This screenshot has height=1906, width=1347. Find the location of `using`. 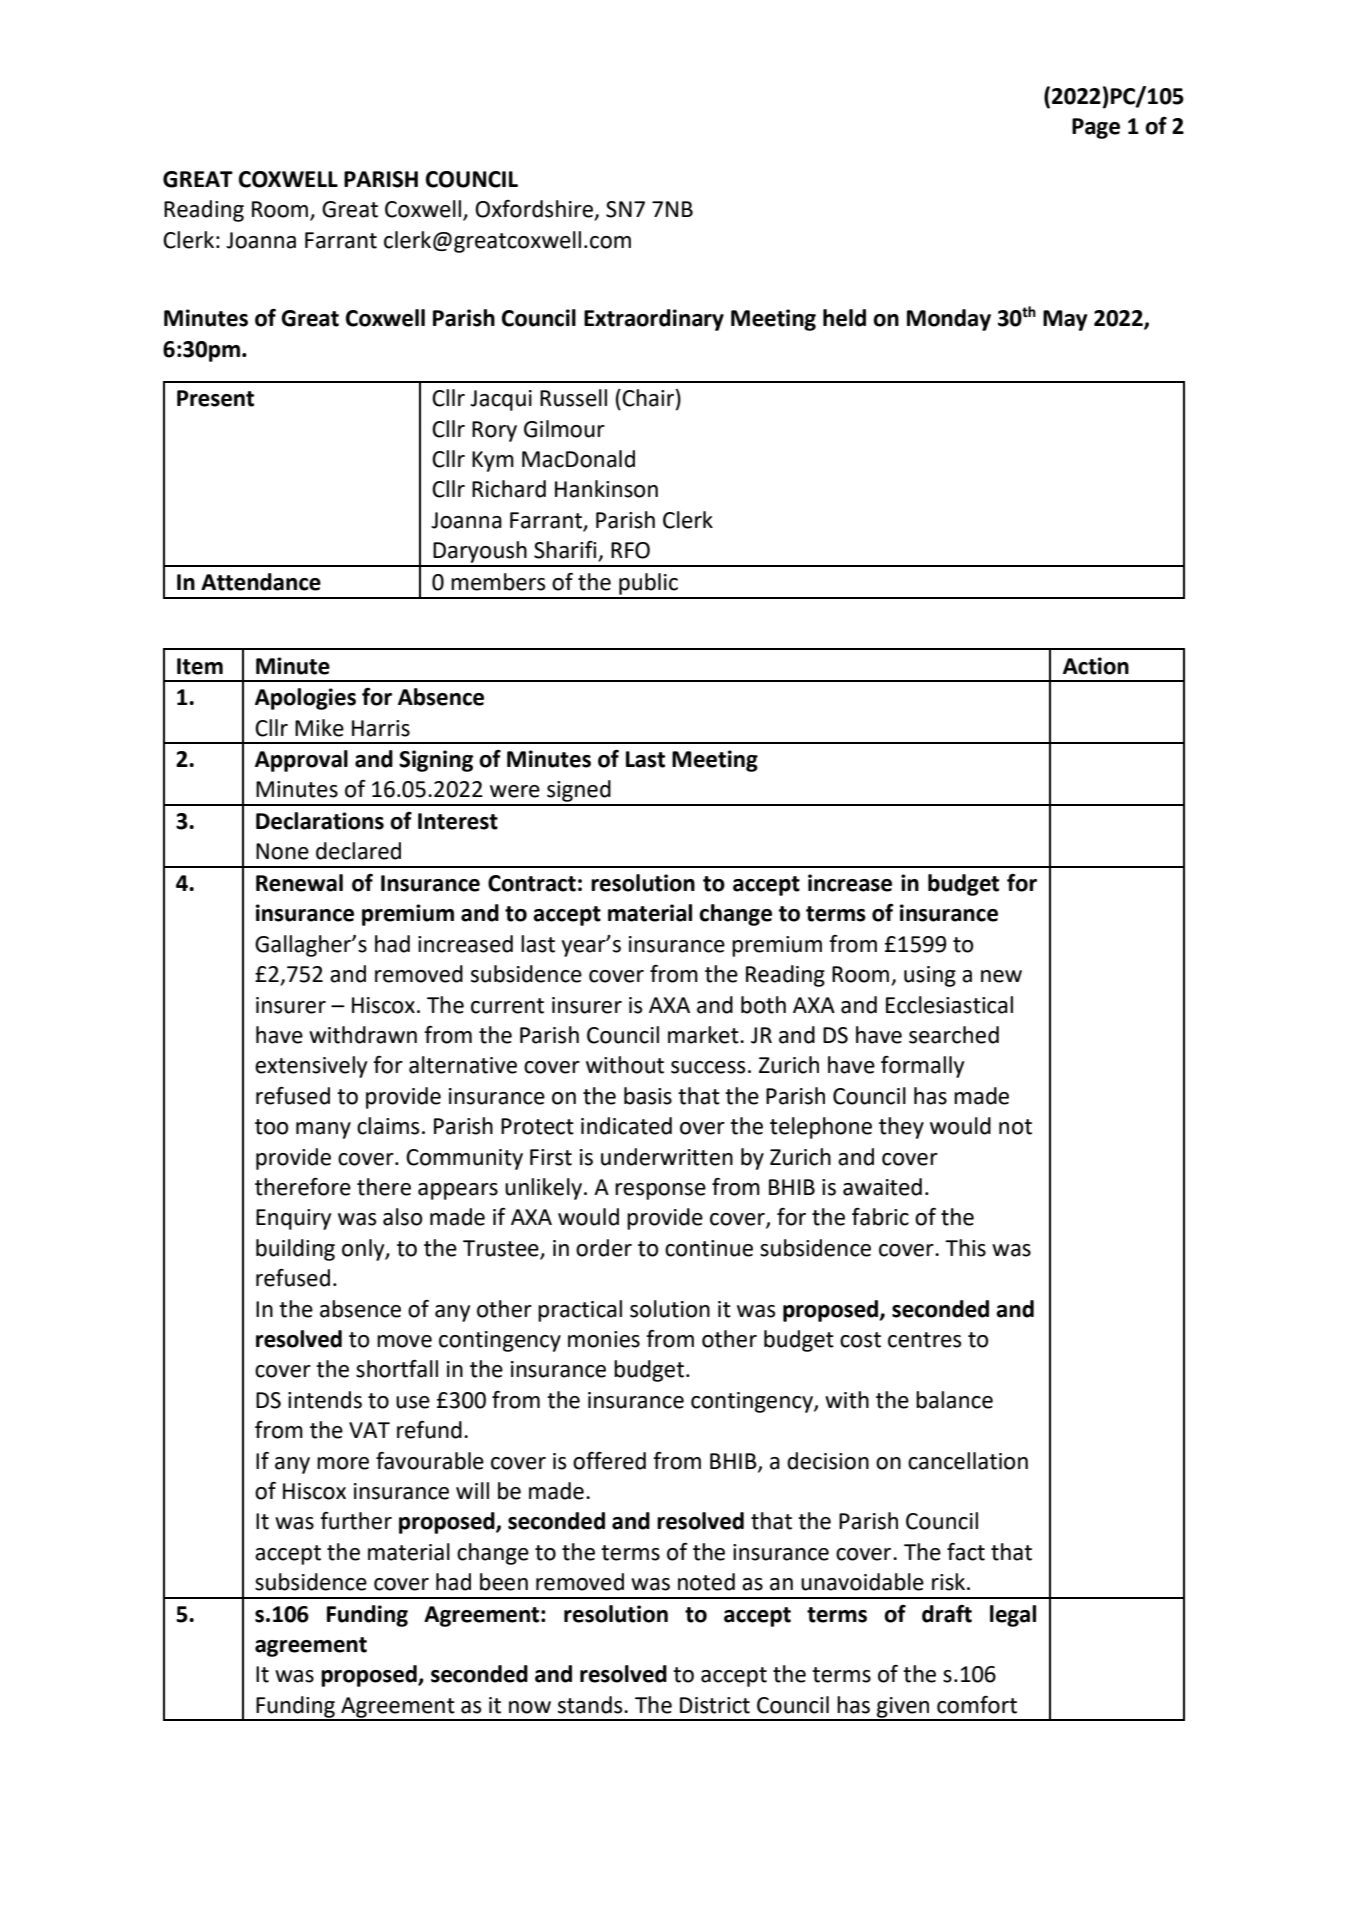

using is located at coordinates (930, 976).
